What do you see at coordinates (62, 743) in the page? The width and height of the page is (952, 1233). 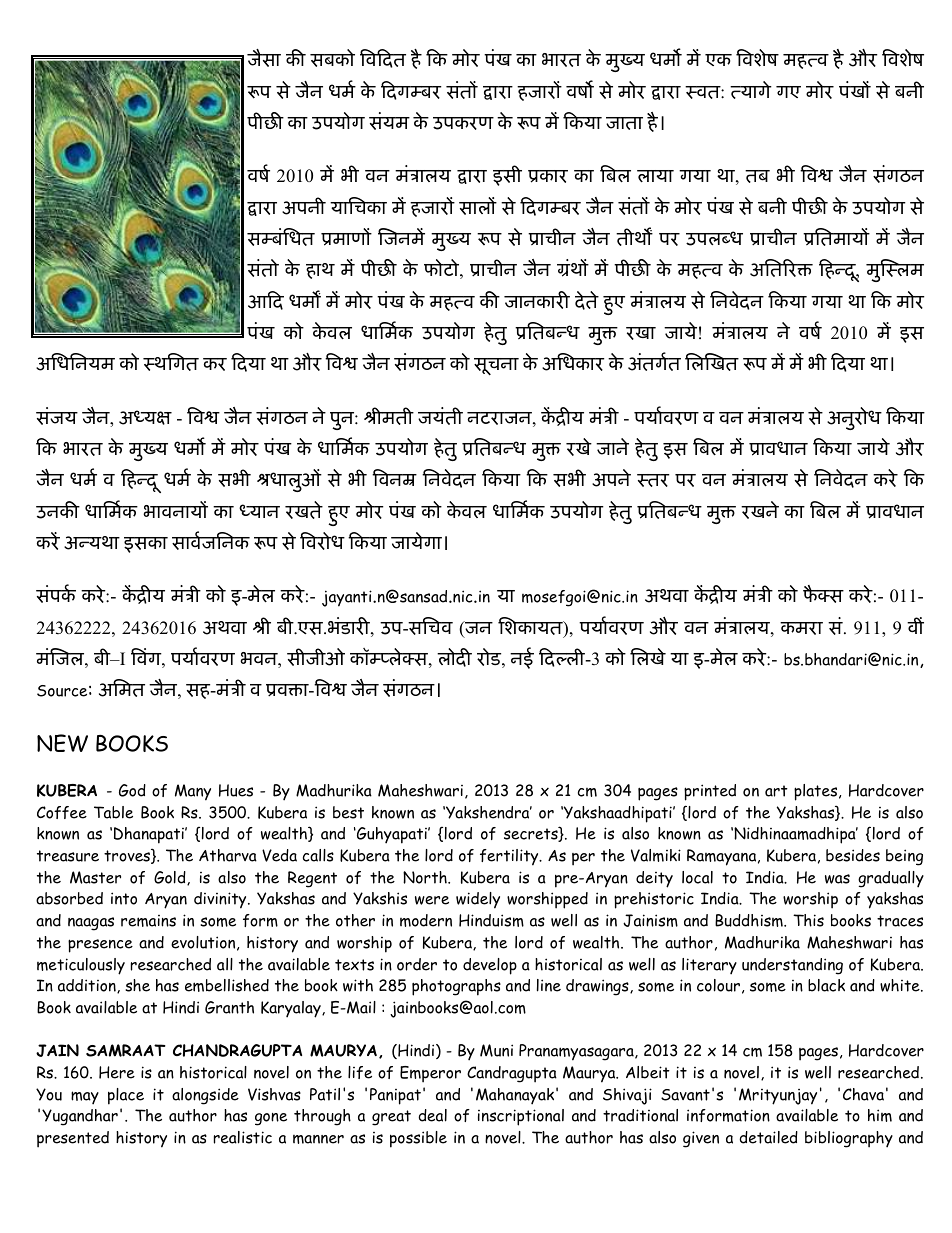 I see `NEW` at bounding box center [62, 743].
